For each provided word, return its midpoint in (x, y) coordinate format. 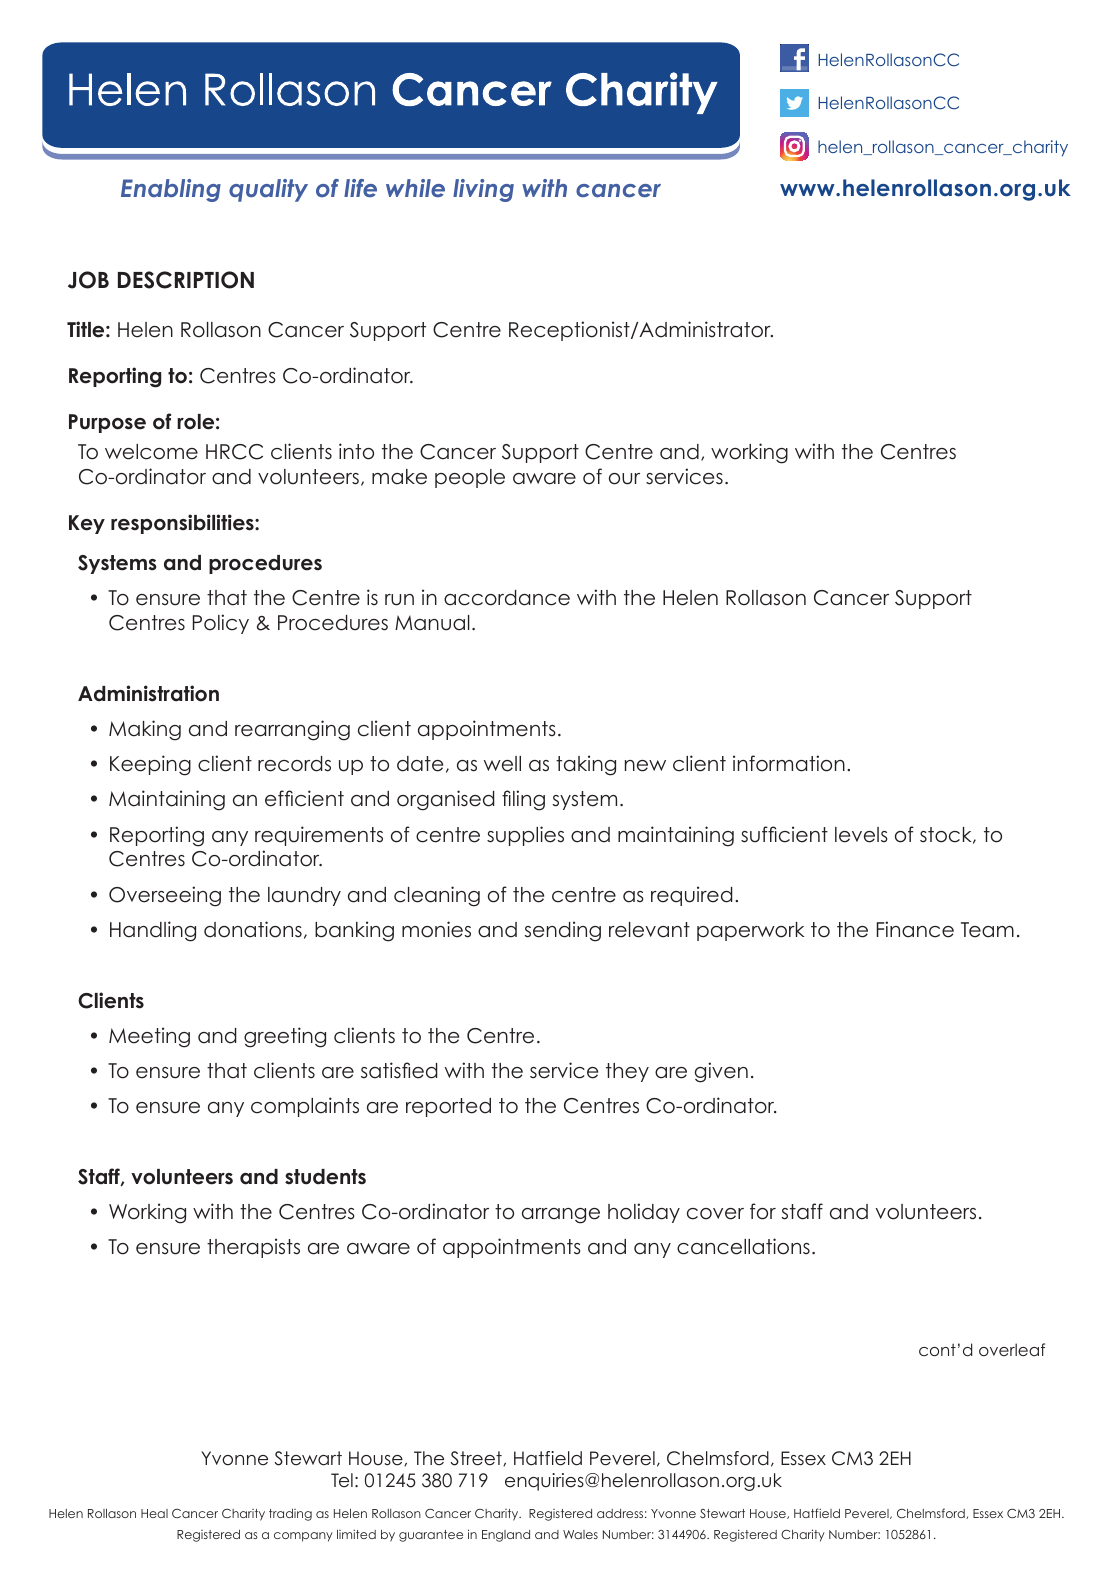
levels (861, 835)
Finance (915, 929)
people (470, 478)
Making (145, 730)
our (624, 479)
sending (563, 931)
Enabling (171, 190)
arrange (561, 1216)
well (502, 764)
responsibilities (183, 524)
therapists (253, 1248)
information (789, 763)
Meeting (149, 1037)
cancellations (743, 1246)
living (483, 190)
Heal (154, 1513)
